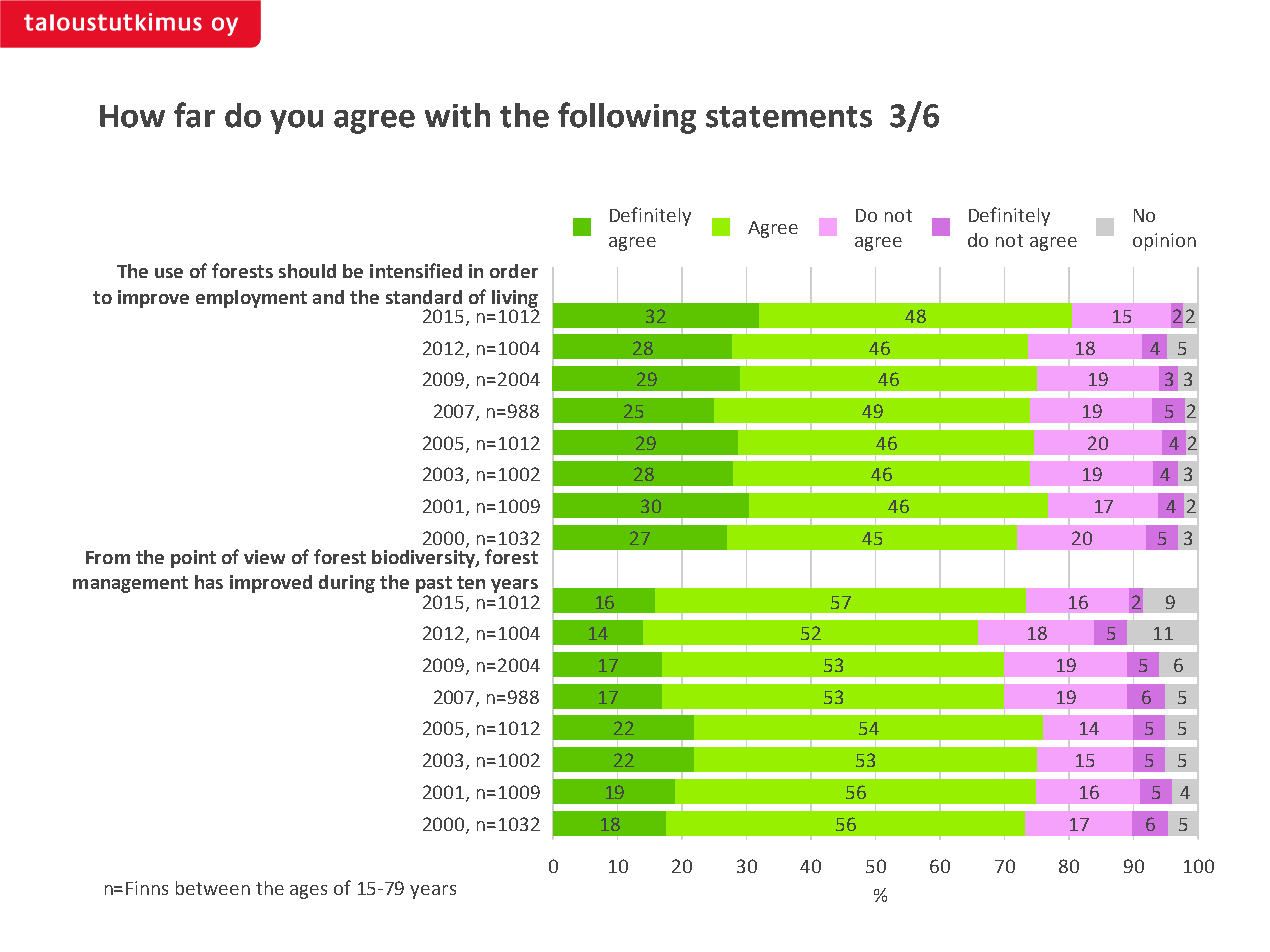 The width and height of the document is (1270, 952). I want to click on management, so click(130, 584).
